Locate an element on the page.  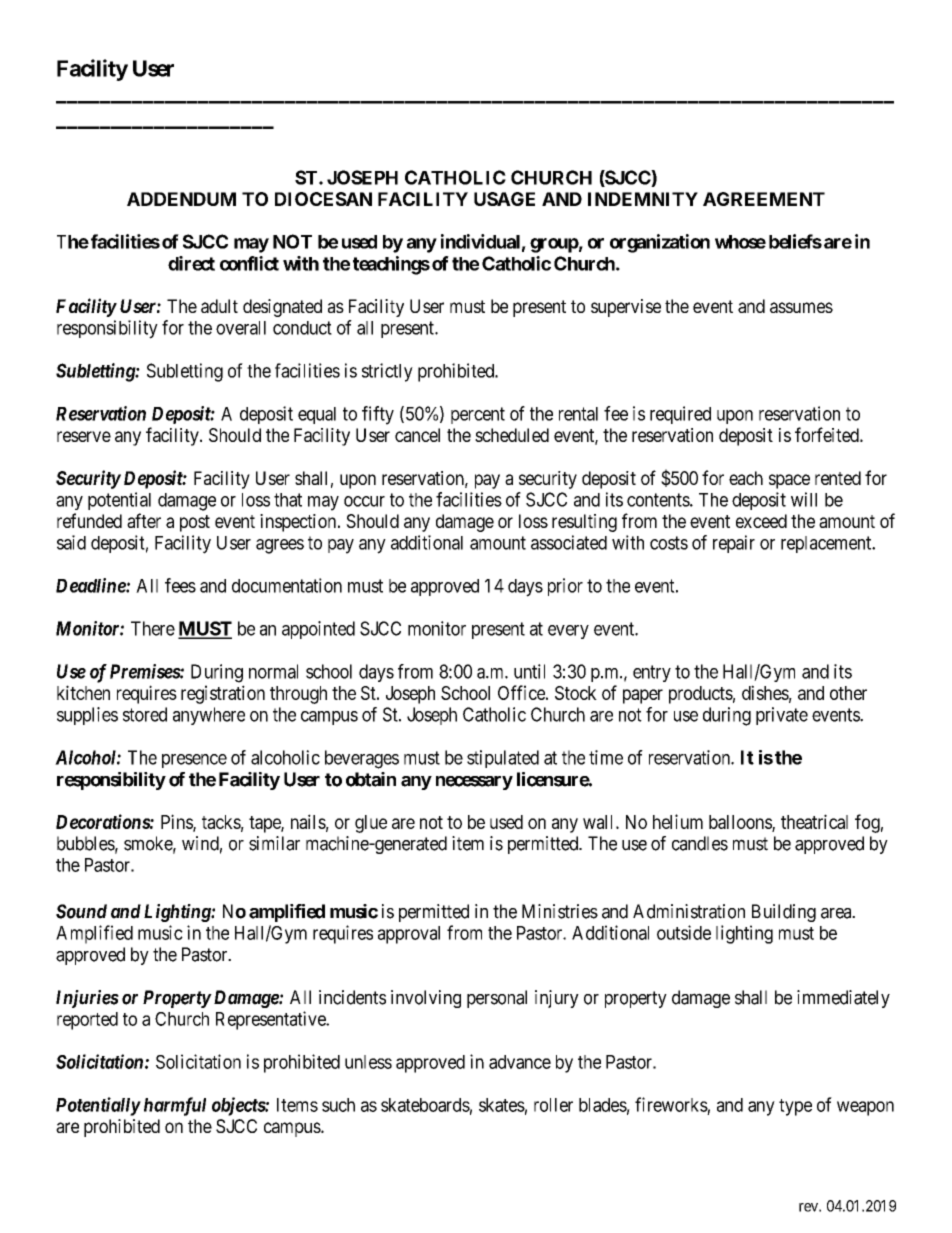
Pins is located at coordinates (177, 822).
